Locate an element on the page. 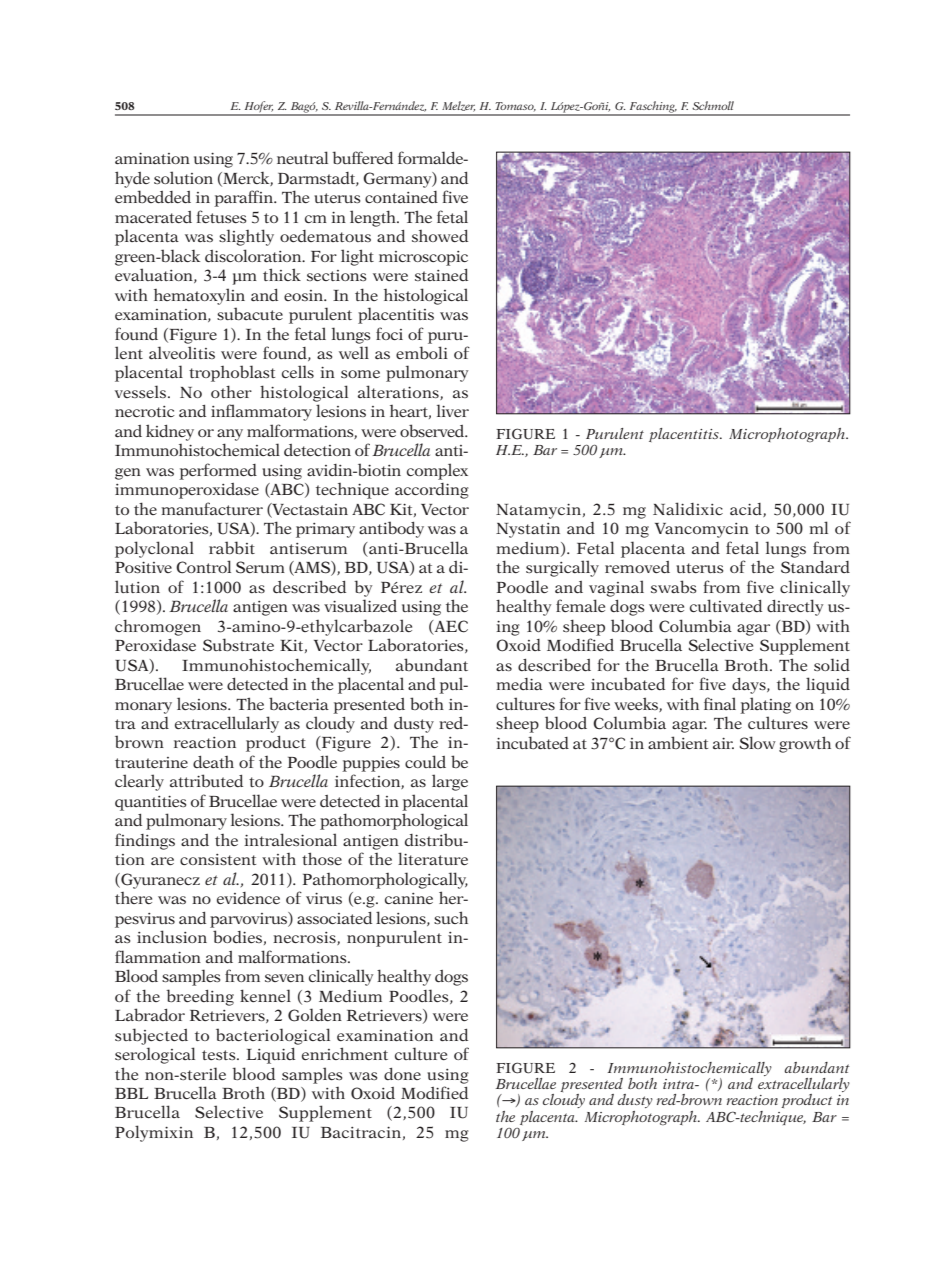  Vancomycin is located at coordinates (702, 530).
